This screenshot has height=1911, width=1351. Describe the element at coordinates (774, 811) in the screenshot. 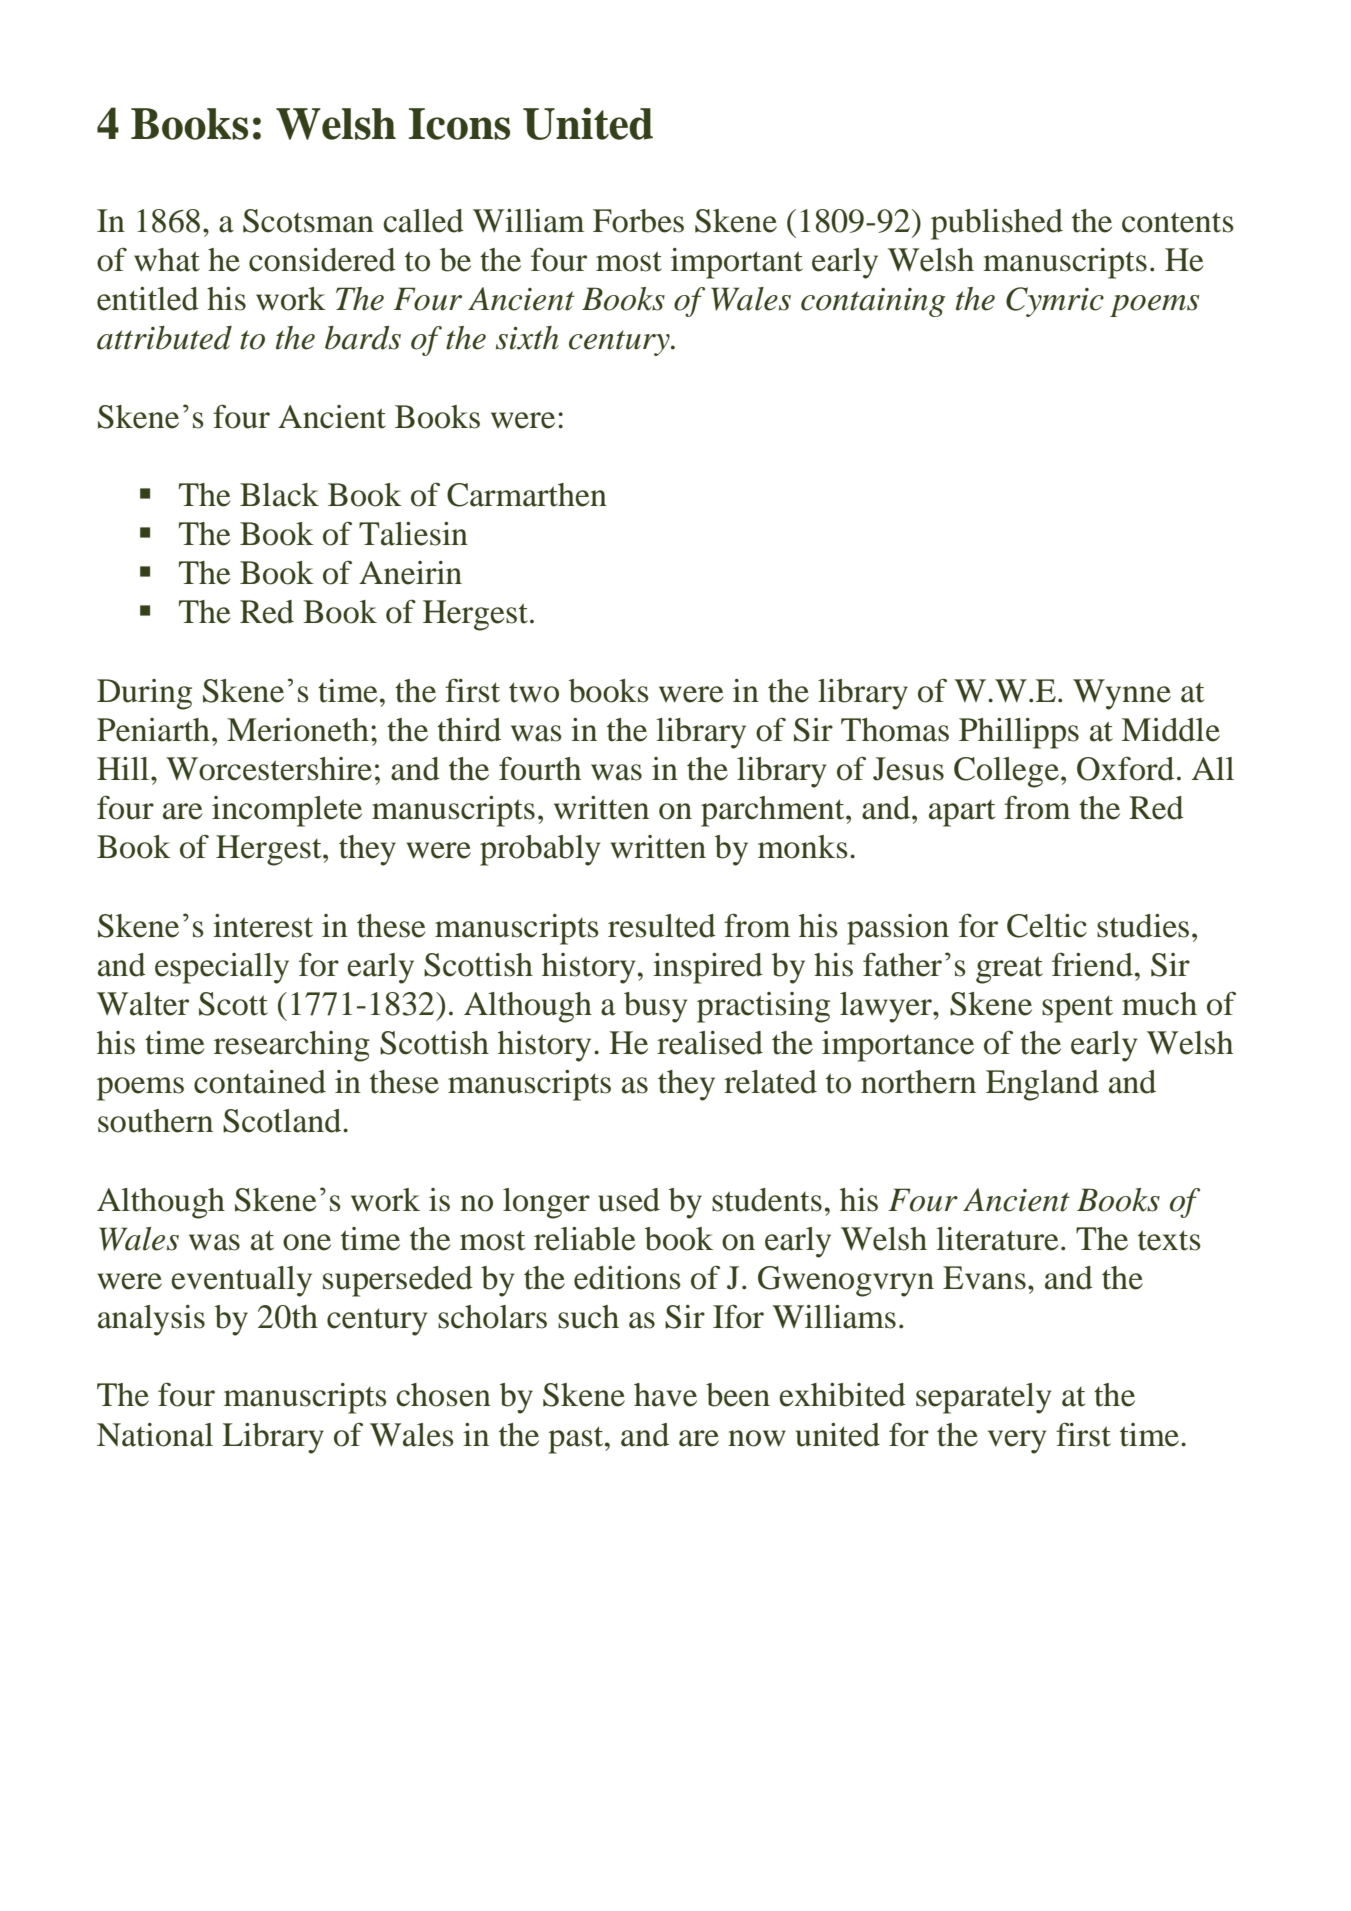

I see `parchment` at that location.
